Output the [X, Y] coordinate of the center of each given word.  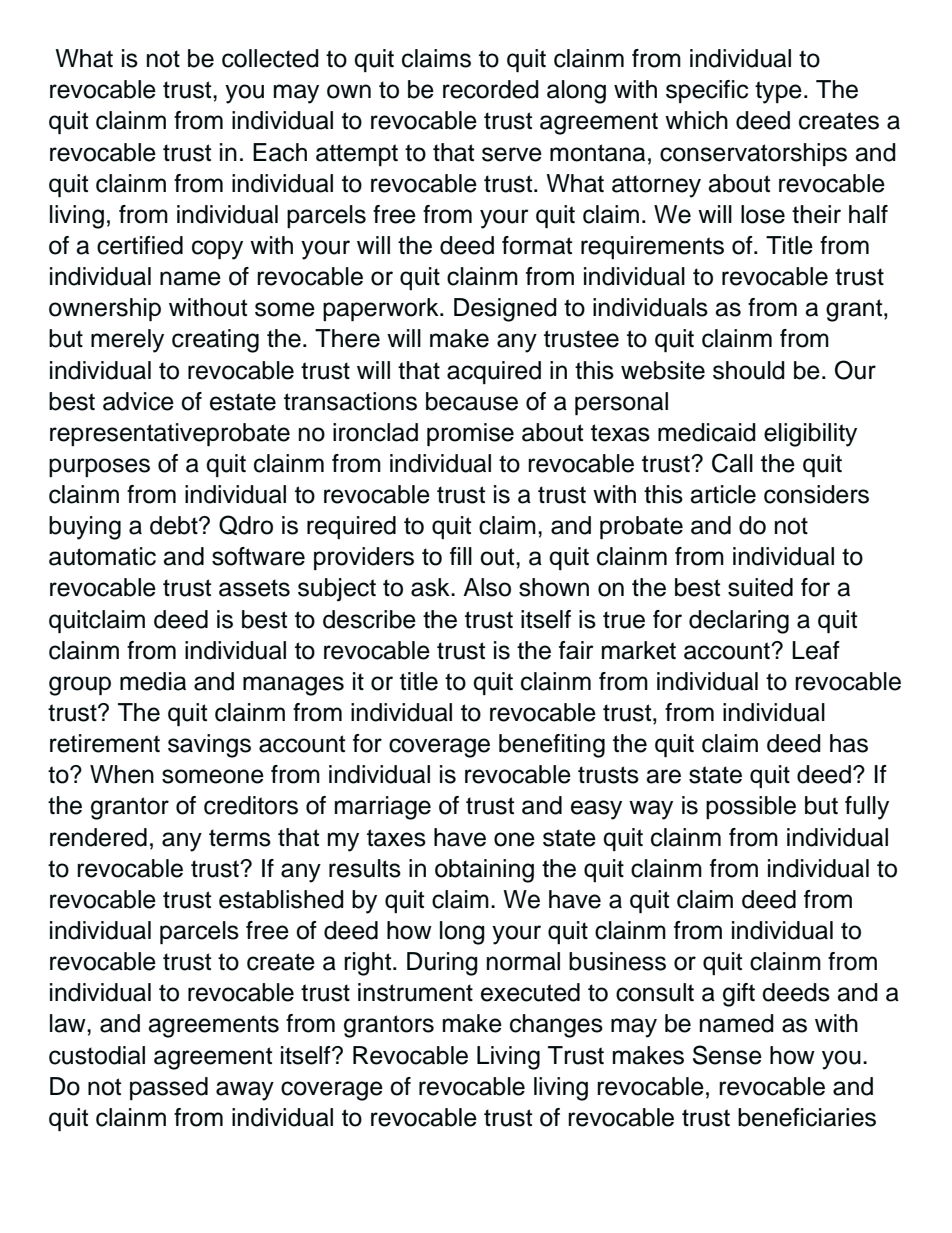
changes [556, 1026]
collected [270, 58]
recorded [491, 89]
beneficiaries [807, 1117]
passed [169, 1088]
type [778, 92]
